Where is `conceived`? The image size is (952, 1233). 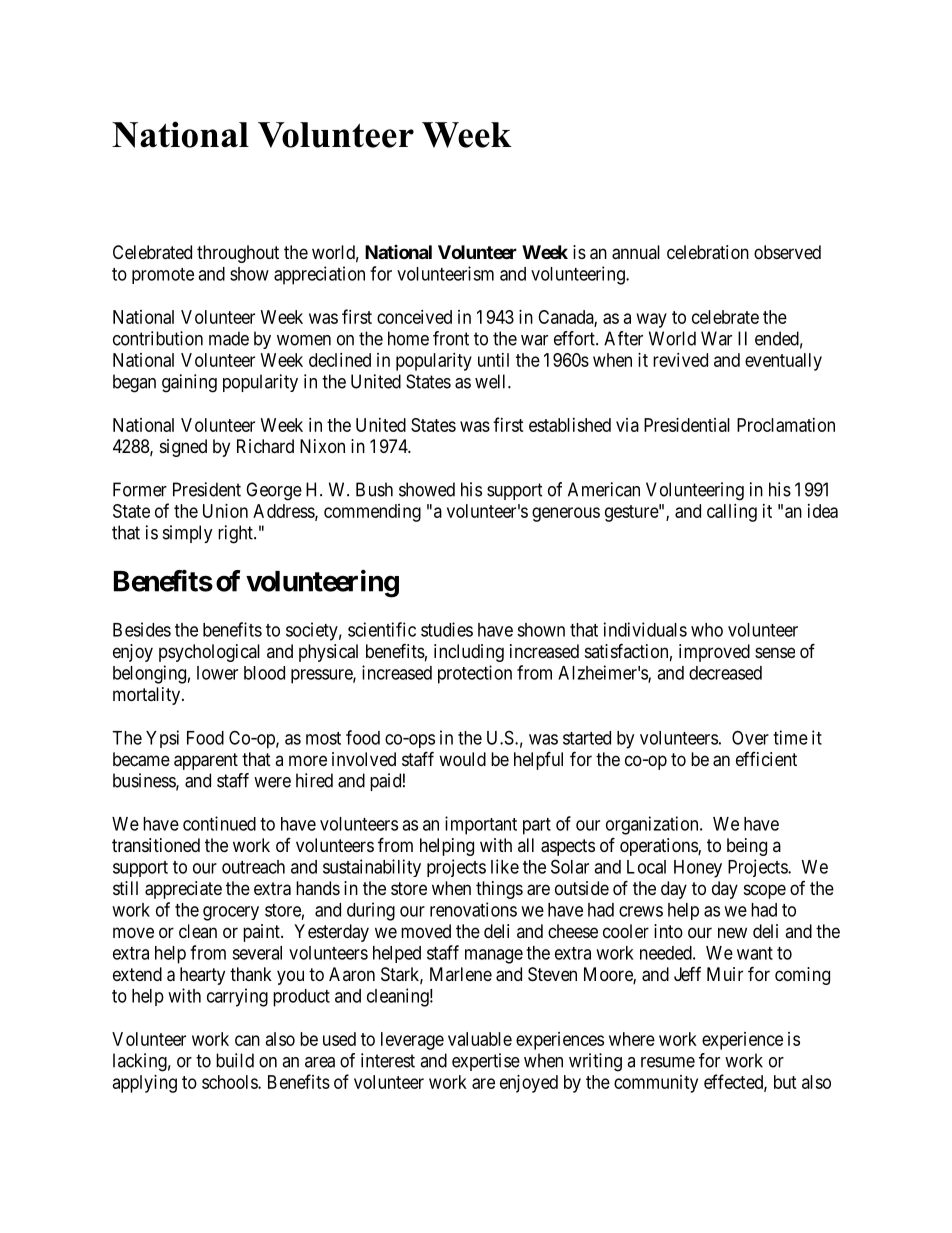
conceived is located at coordinates (414, 317).
